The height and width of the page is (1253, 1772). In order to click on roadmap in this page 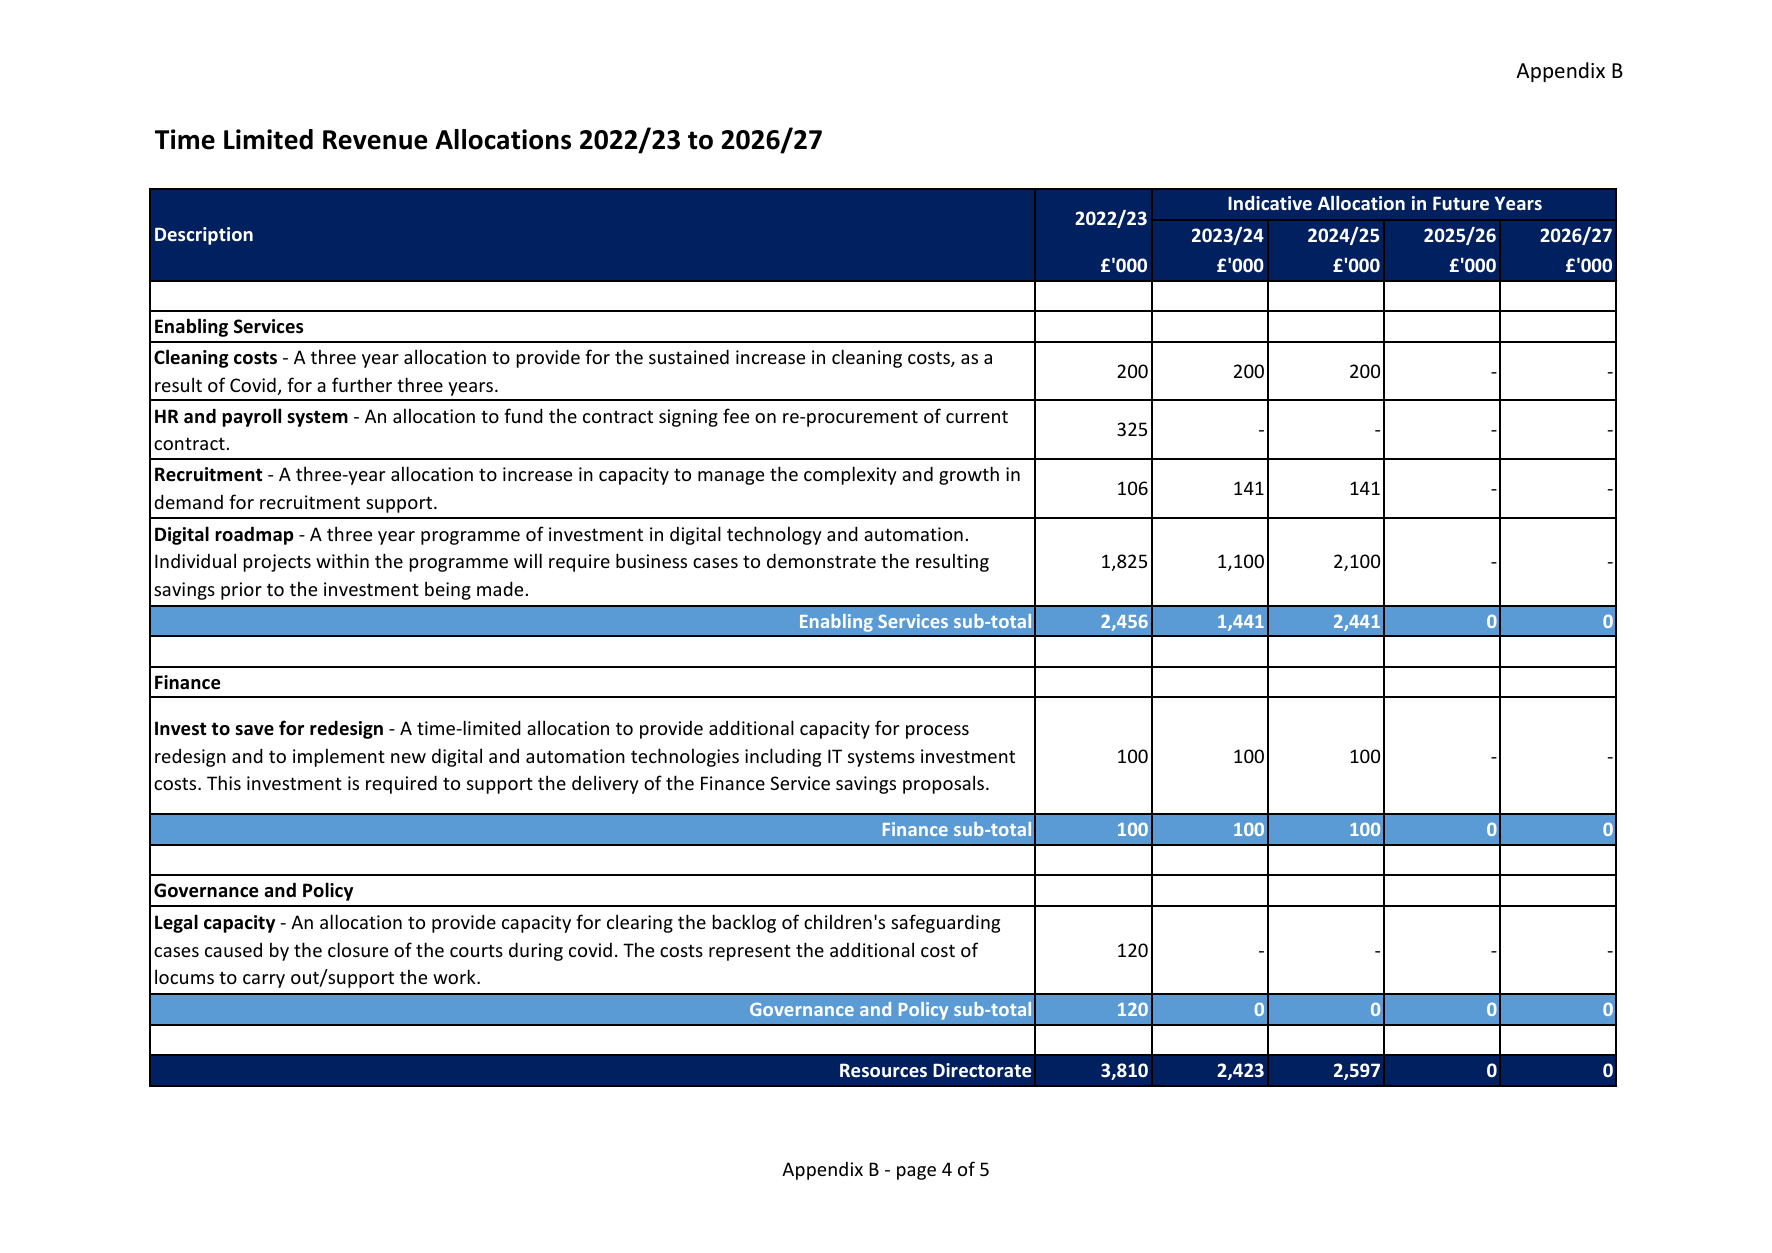, I will do `click(254, 535)`.
